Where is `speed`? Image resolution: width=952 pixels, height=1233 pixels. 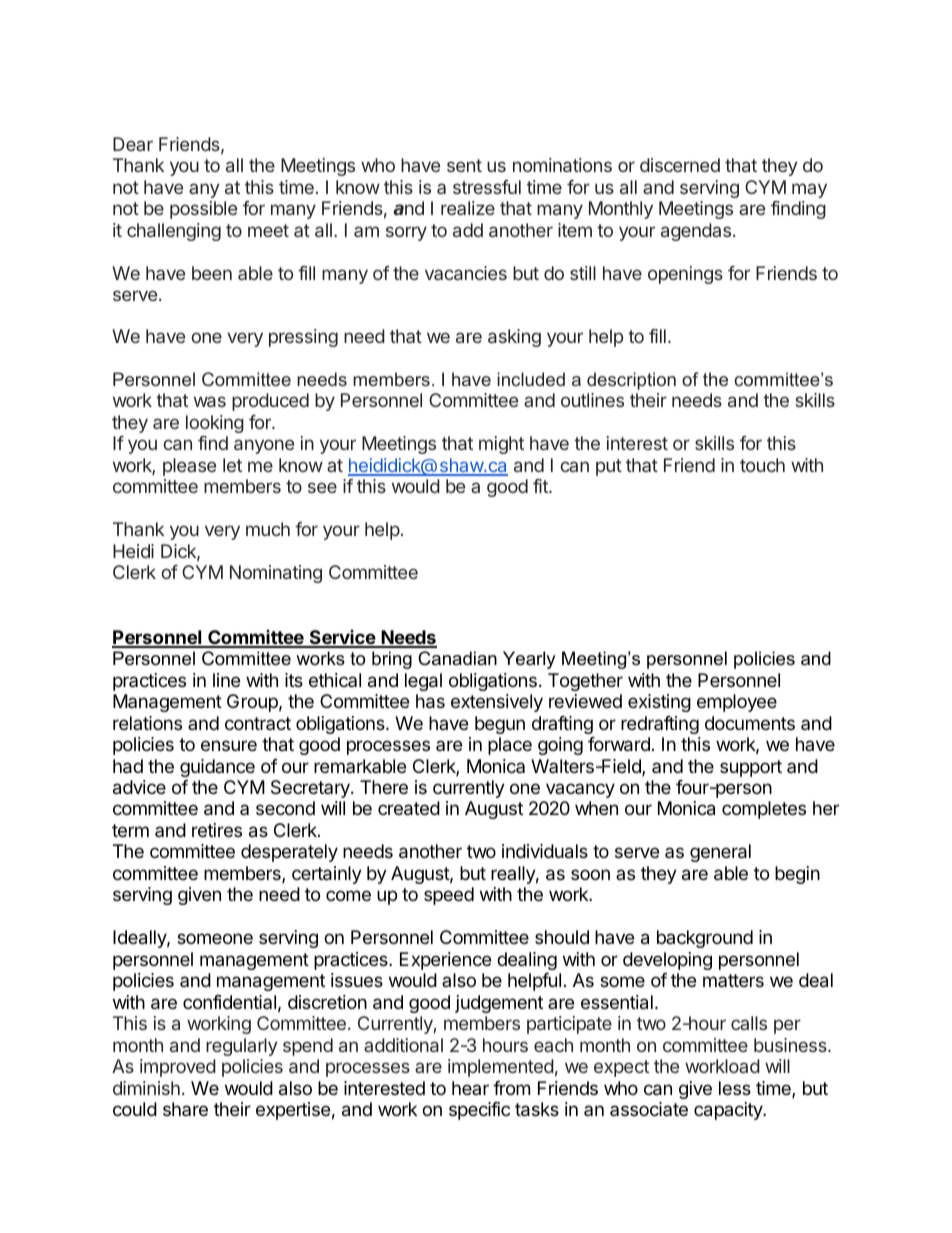
speed is located at coordinates (449, 896).
